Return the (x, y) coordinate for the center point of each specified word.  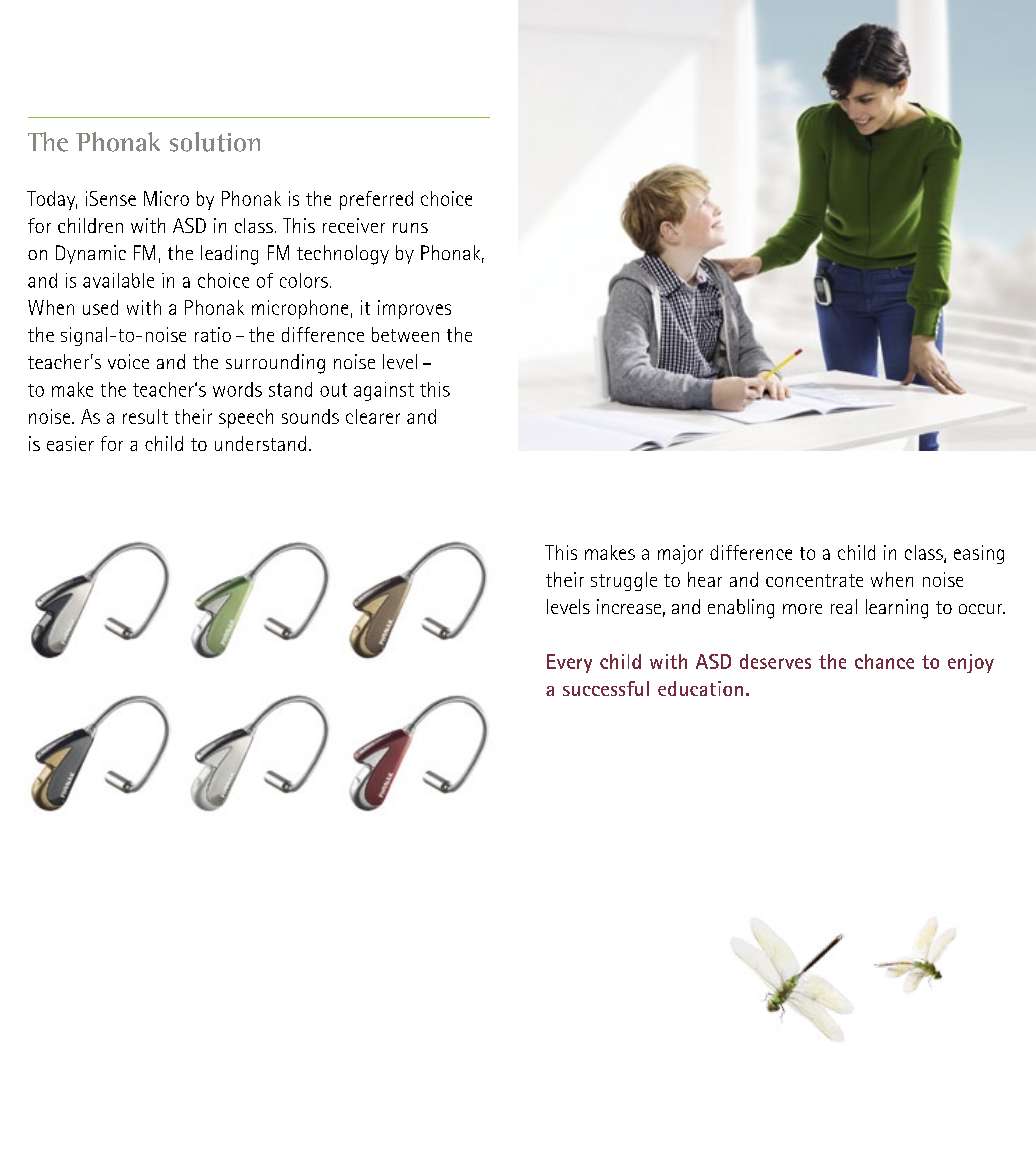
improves (414, 309)
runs (410, 228)
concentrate (814, 580)
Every (569, 663)
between (405, 334)
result (145, 416)
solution (215, 142)
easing (979, 554)
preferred (376, 200)
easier (70, 443)
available (118, 280)
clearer (373, 416)
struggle (624, 581)
